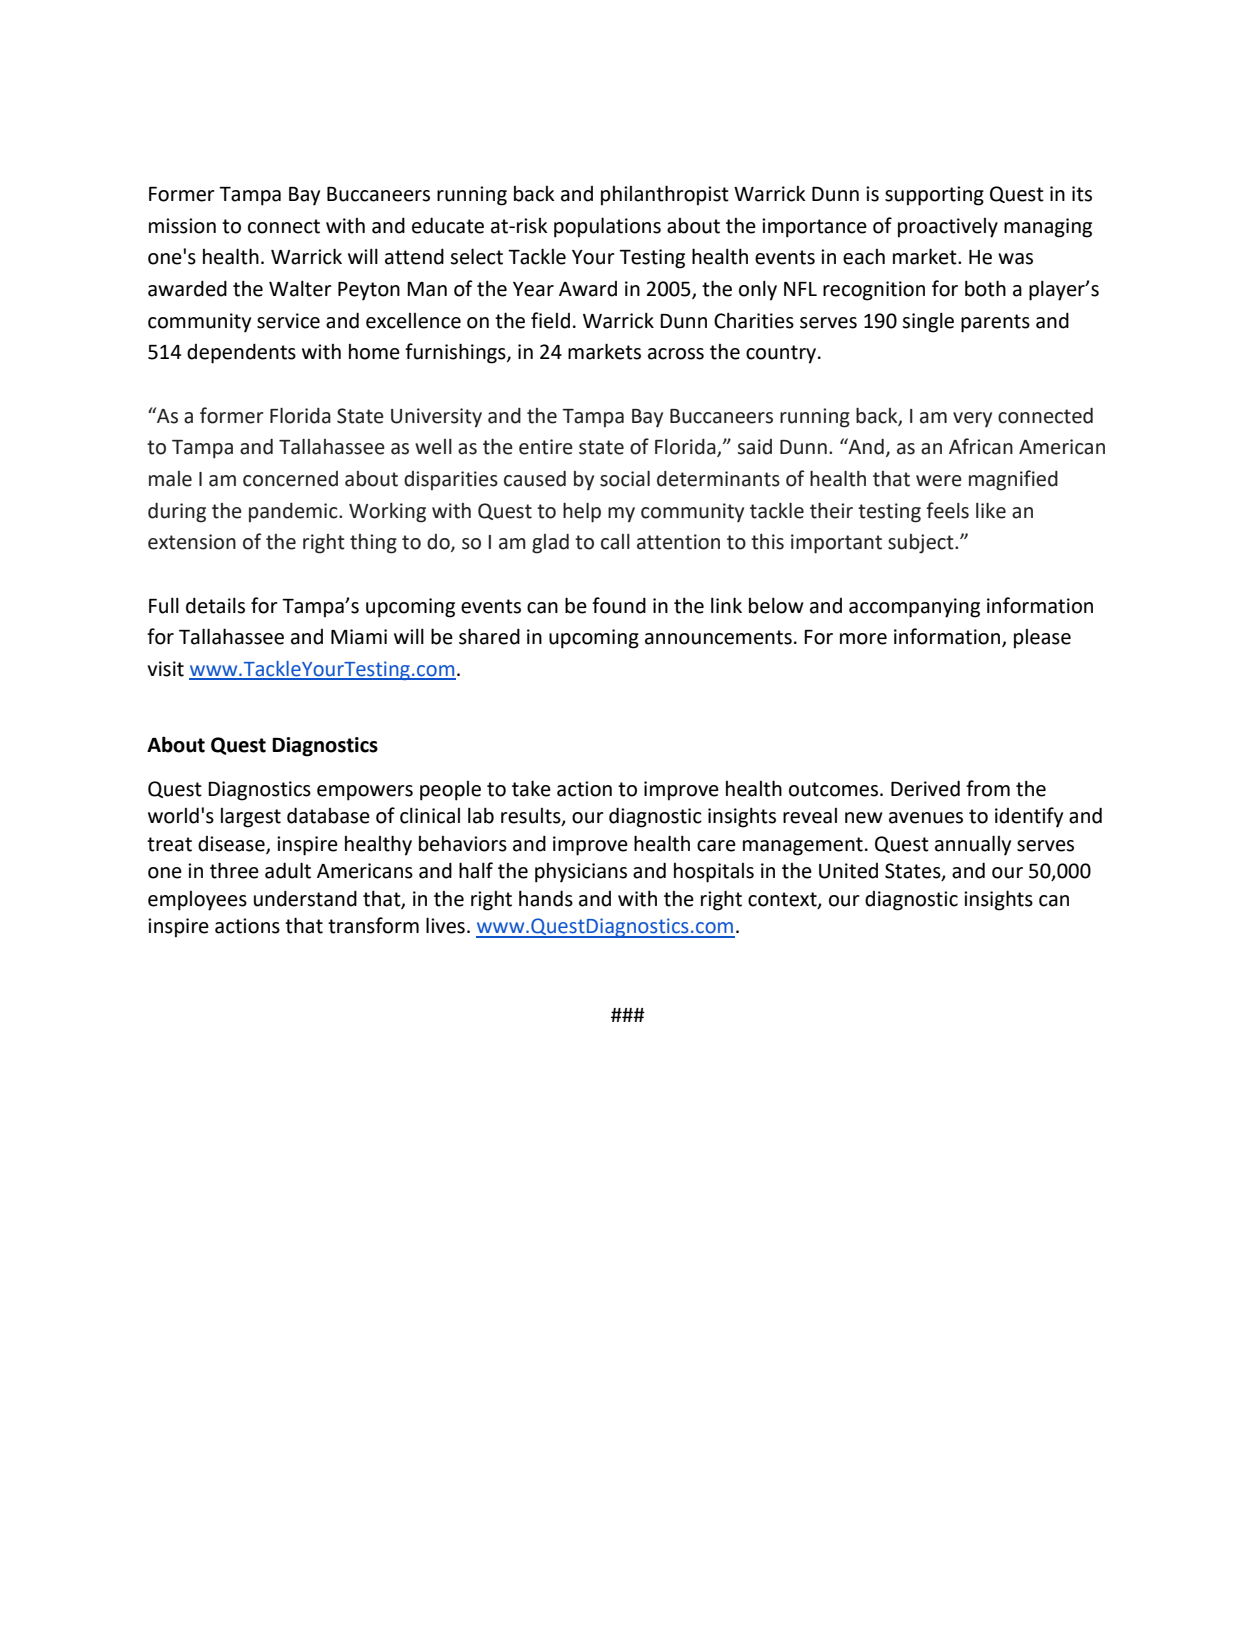  I want to click on empowers, so click(365, 793).
